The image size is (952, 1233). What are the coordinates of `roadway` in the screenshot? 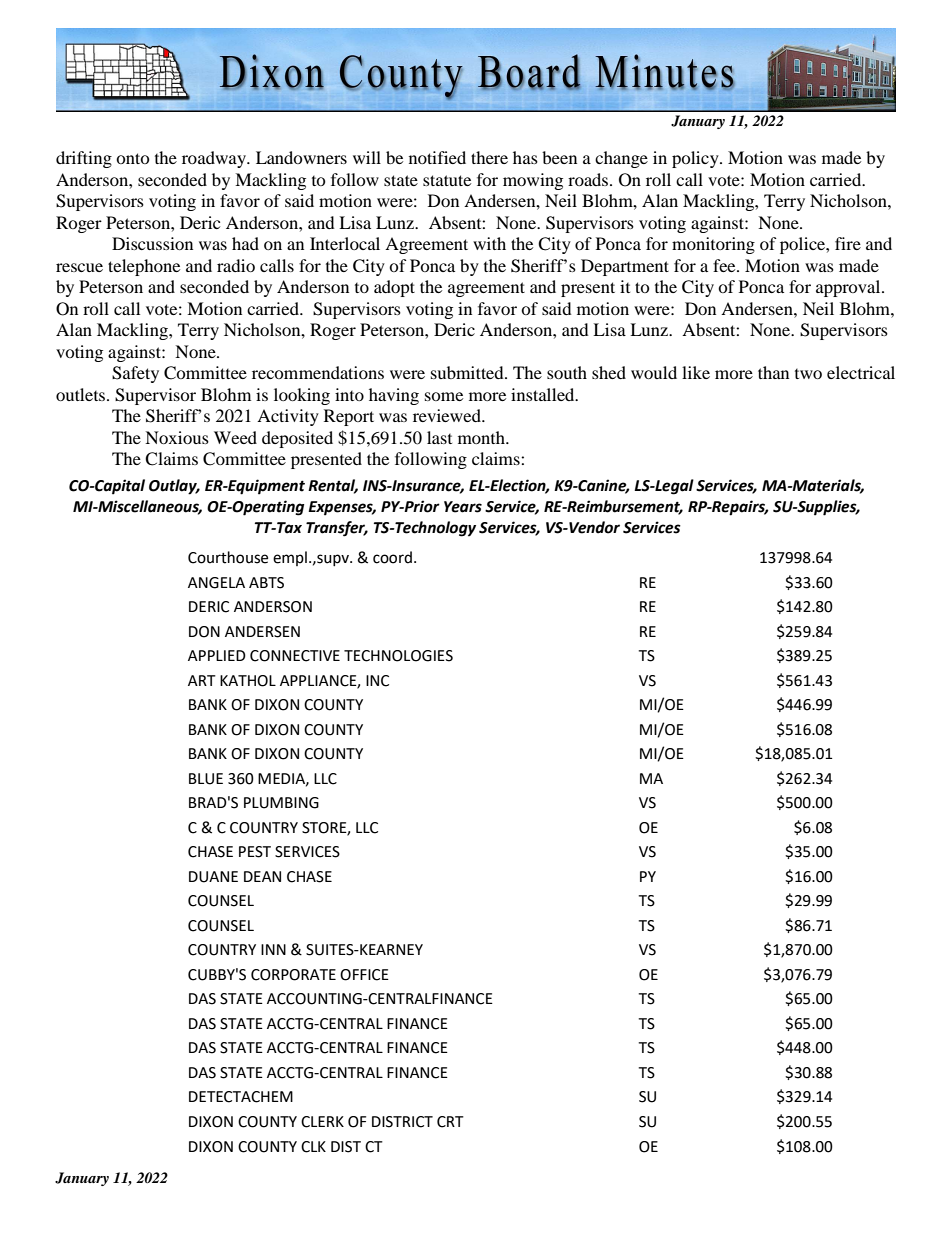 It's located at (215, 159).
